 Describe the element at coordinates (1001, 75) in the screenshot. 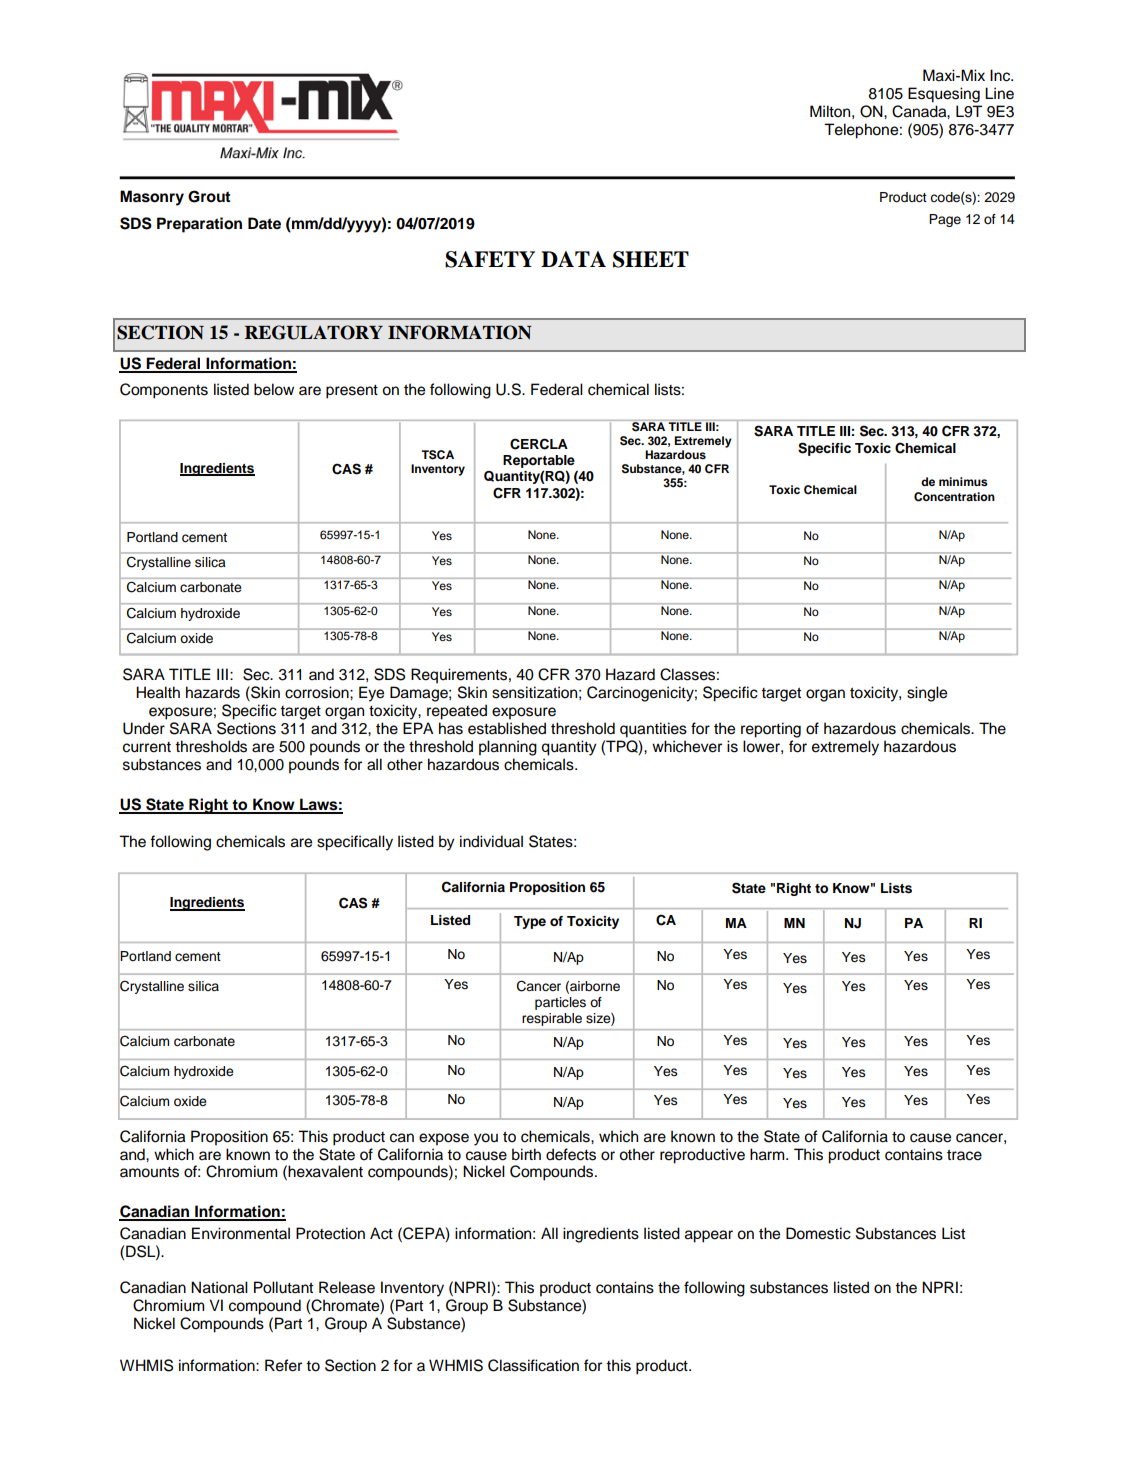

I see `Inc` at that location.
